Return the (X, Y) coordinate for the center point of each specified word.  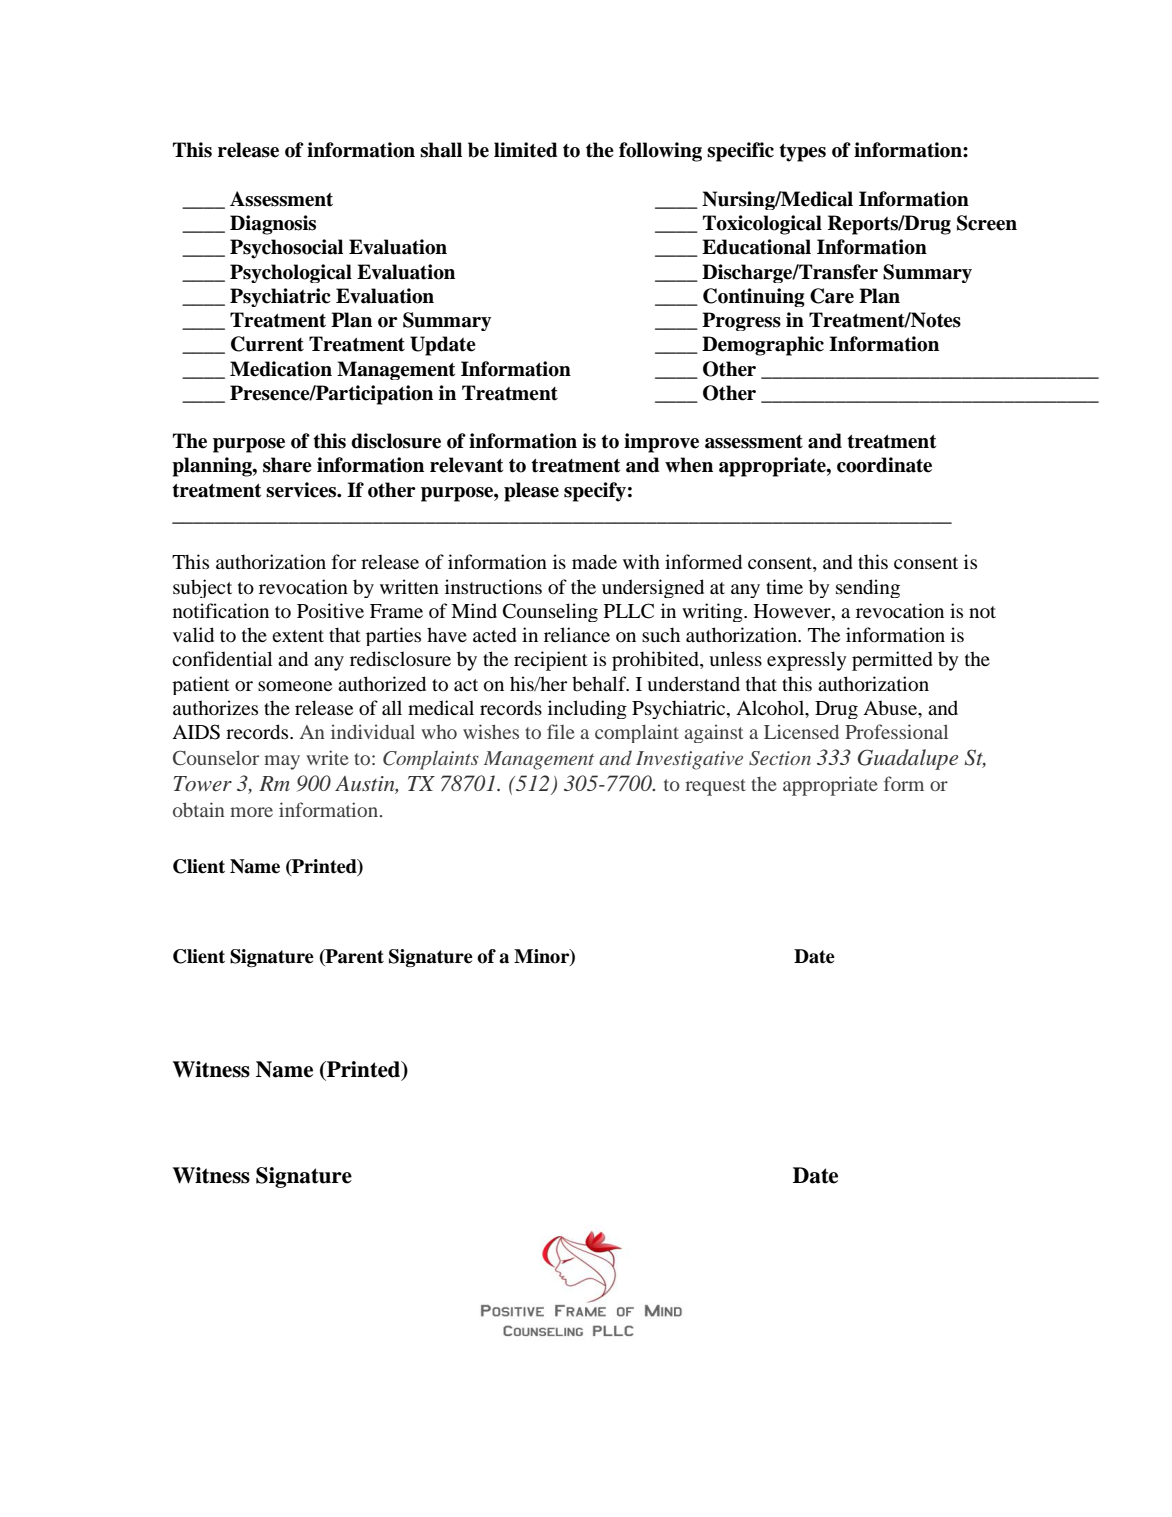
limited (526, 150)
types (802, 153)
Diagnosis (273, 225)
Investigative (689, 760)
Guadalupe (907, 759)
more (251, 812)
